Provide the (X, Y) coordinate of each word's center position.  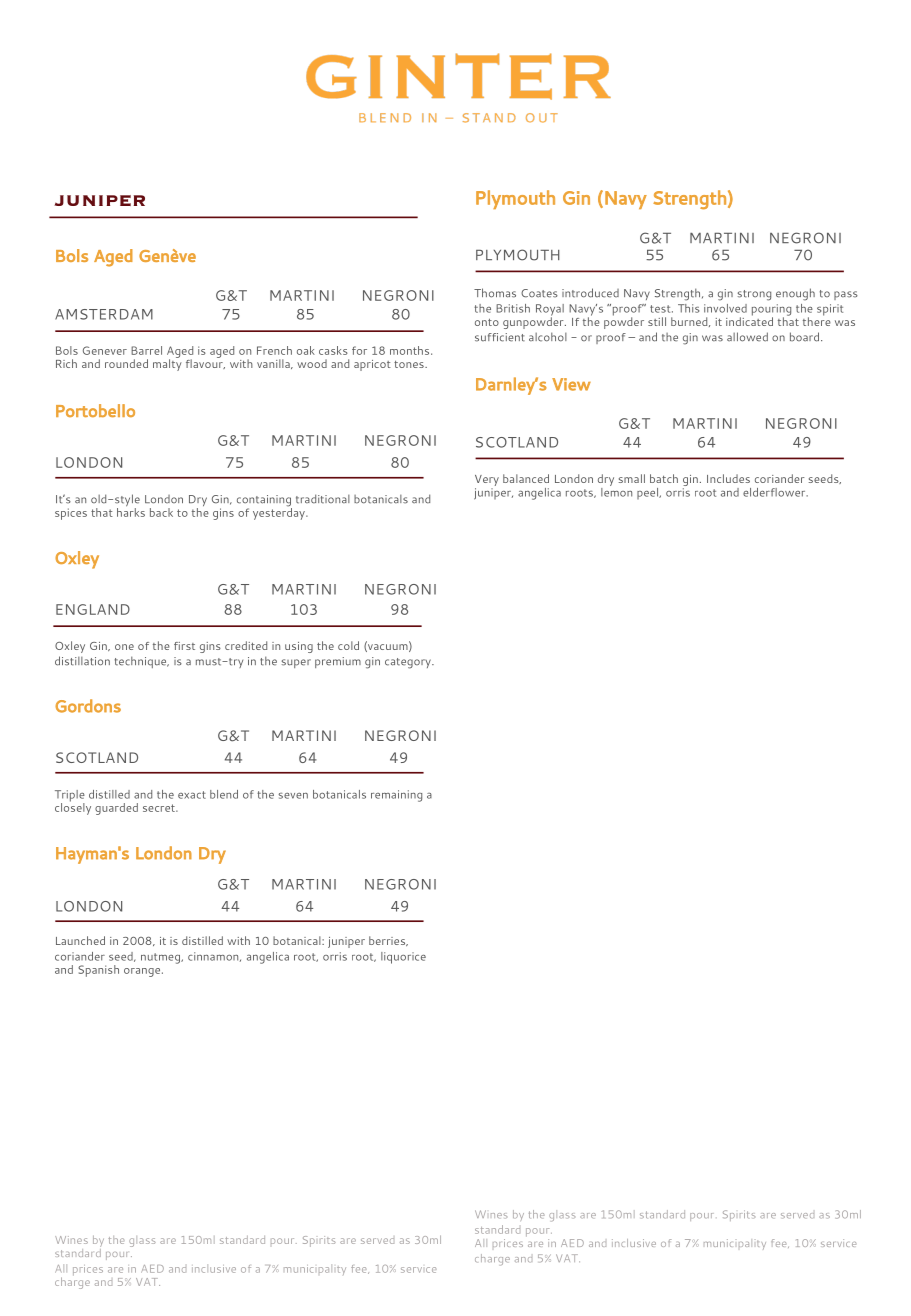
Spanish (98, 971)
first (184, 646)
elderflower (775, 492)
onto (487, 322)
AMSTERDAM (104, 314)
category (409, 663)
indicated (749, 320)
